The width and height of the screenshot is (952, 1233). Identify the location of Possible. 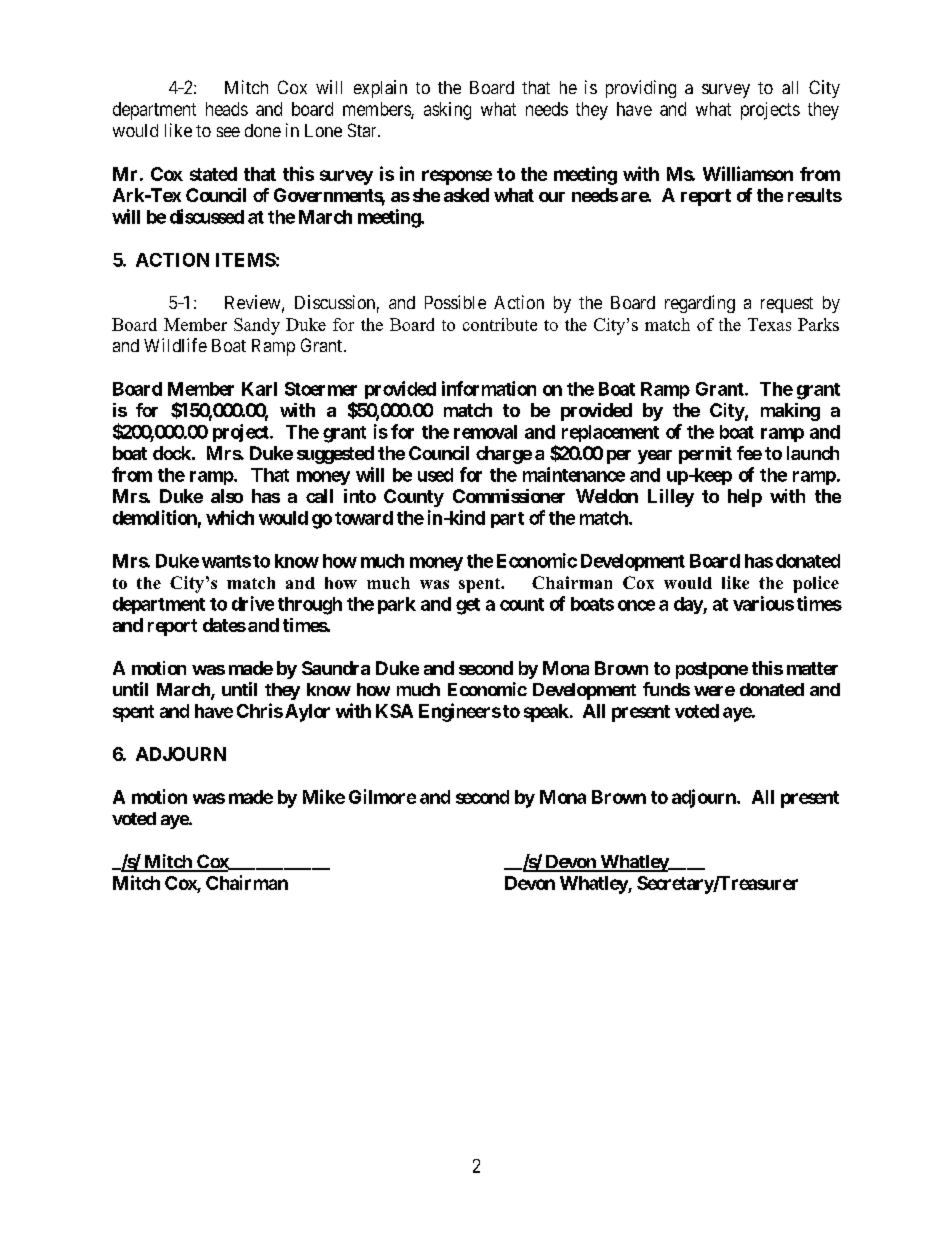
(455, 302).
